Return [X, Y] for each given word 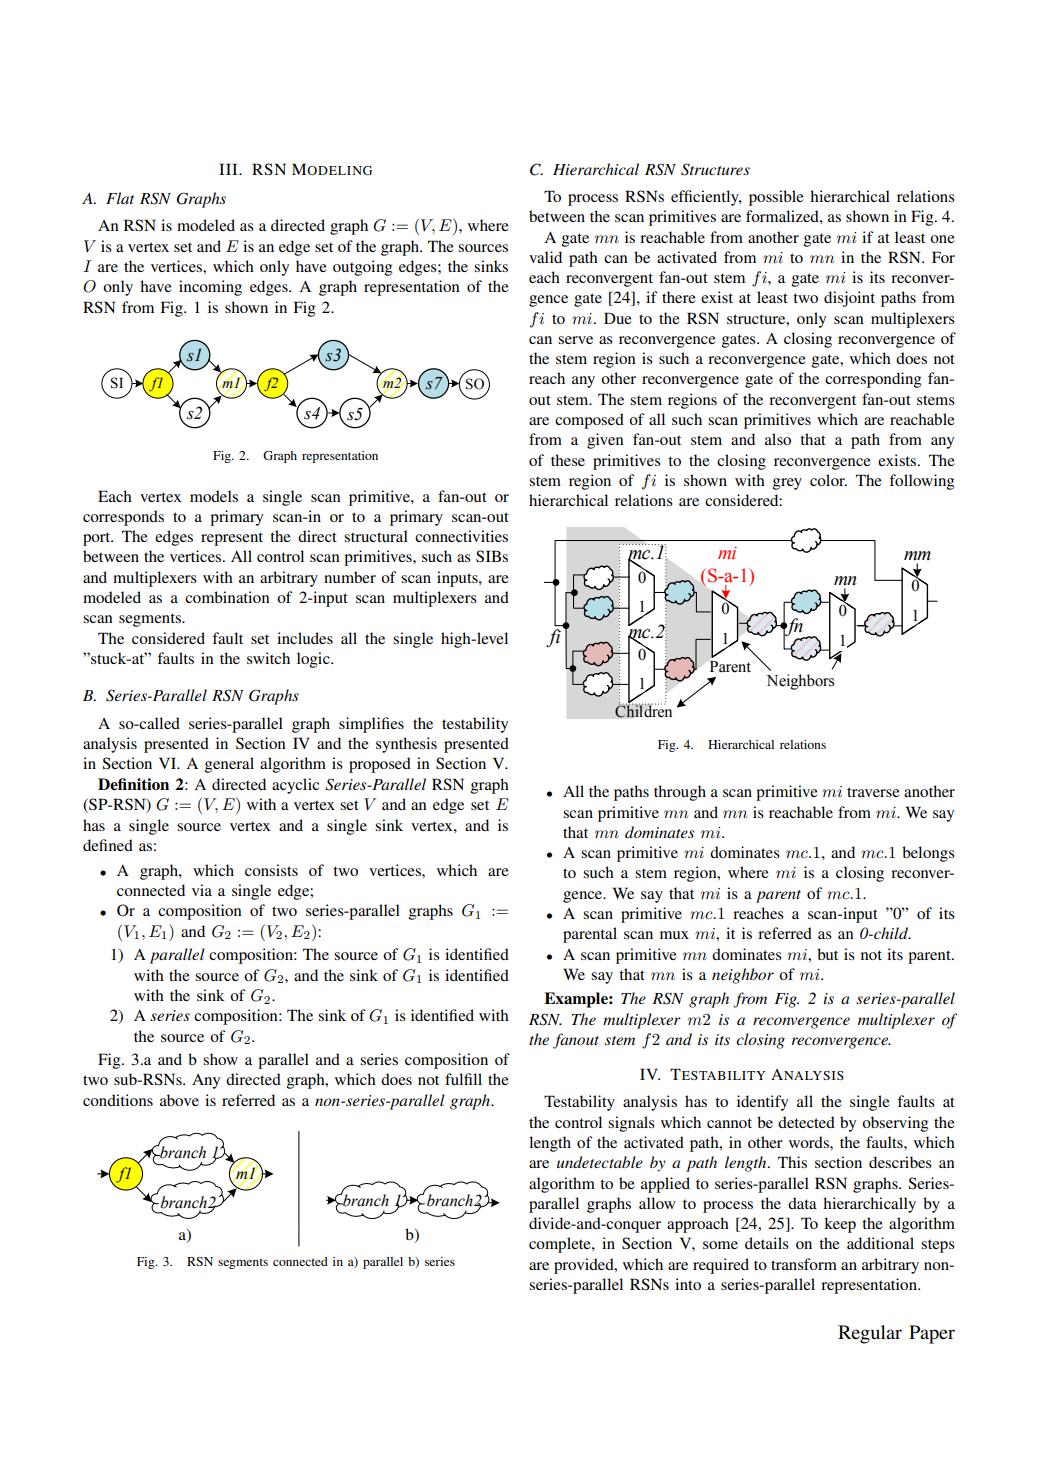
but [827, 954]
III [229, 169]
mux [674, 935]
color [828, 480]
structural [376, 536]
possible [776, 198]
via [202, 890]
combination [227, 597]
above [179, 1100]
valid [545, 257]
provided [585, 1266]
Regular [870, 1334]
